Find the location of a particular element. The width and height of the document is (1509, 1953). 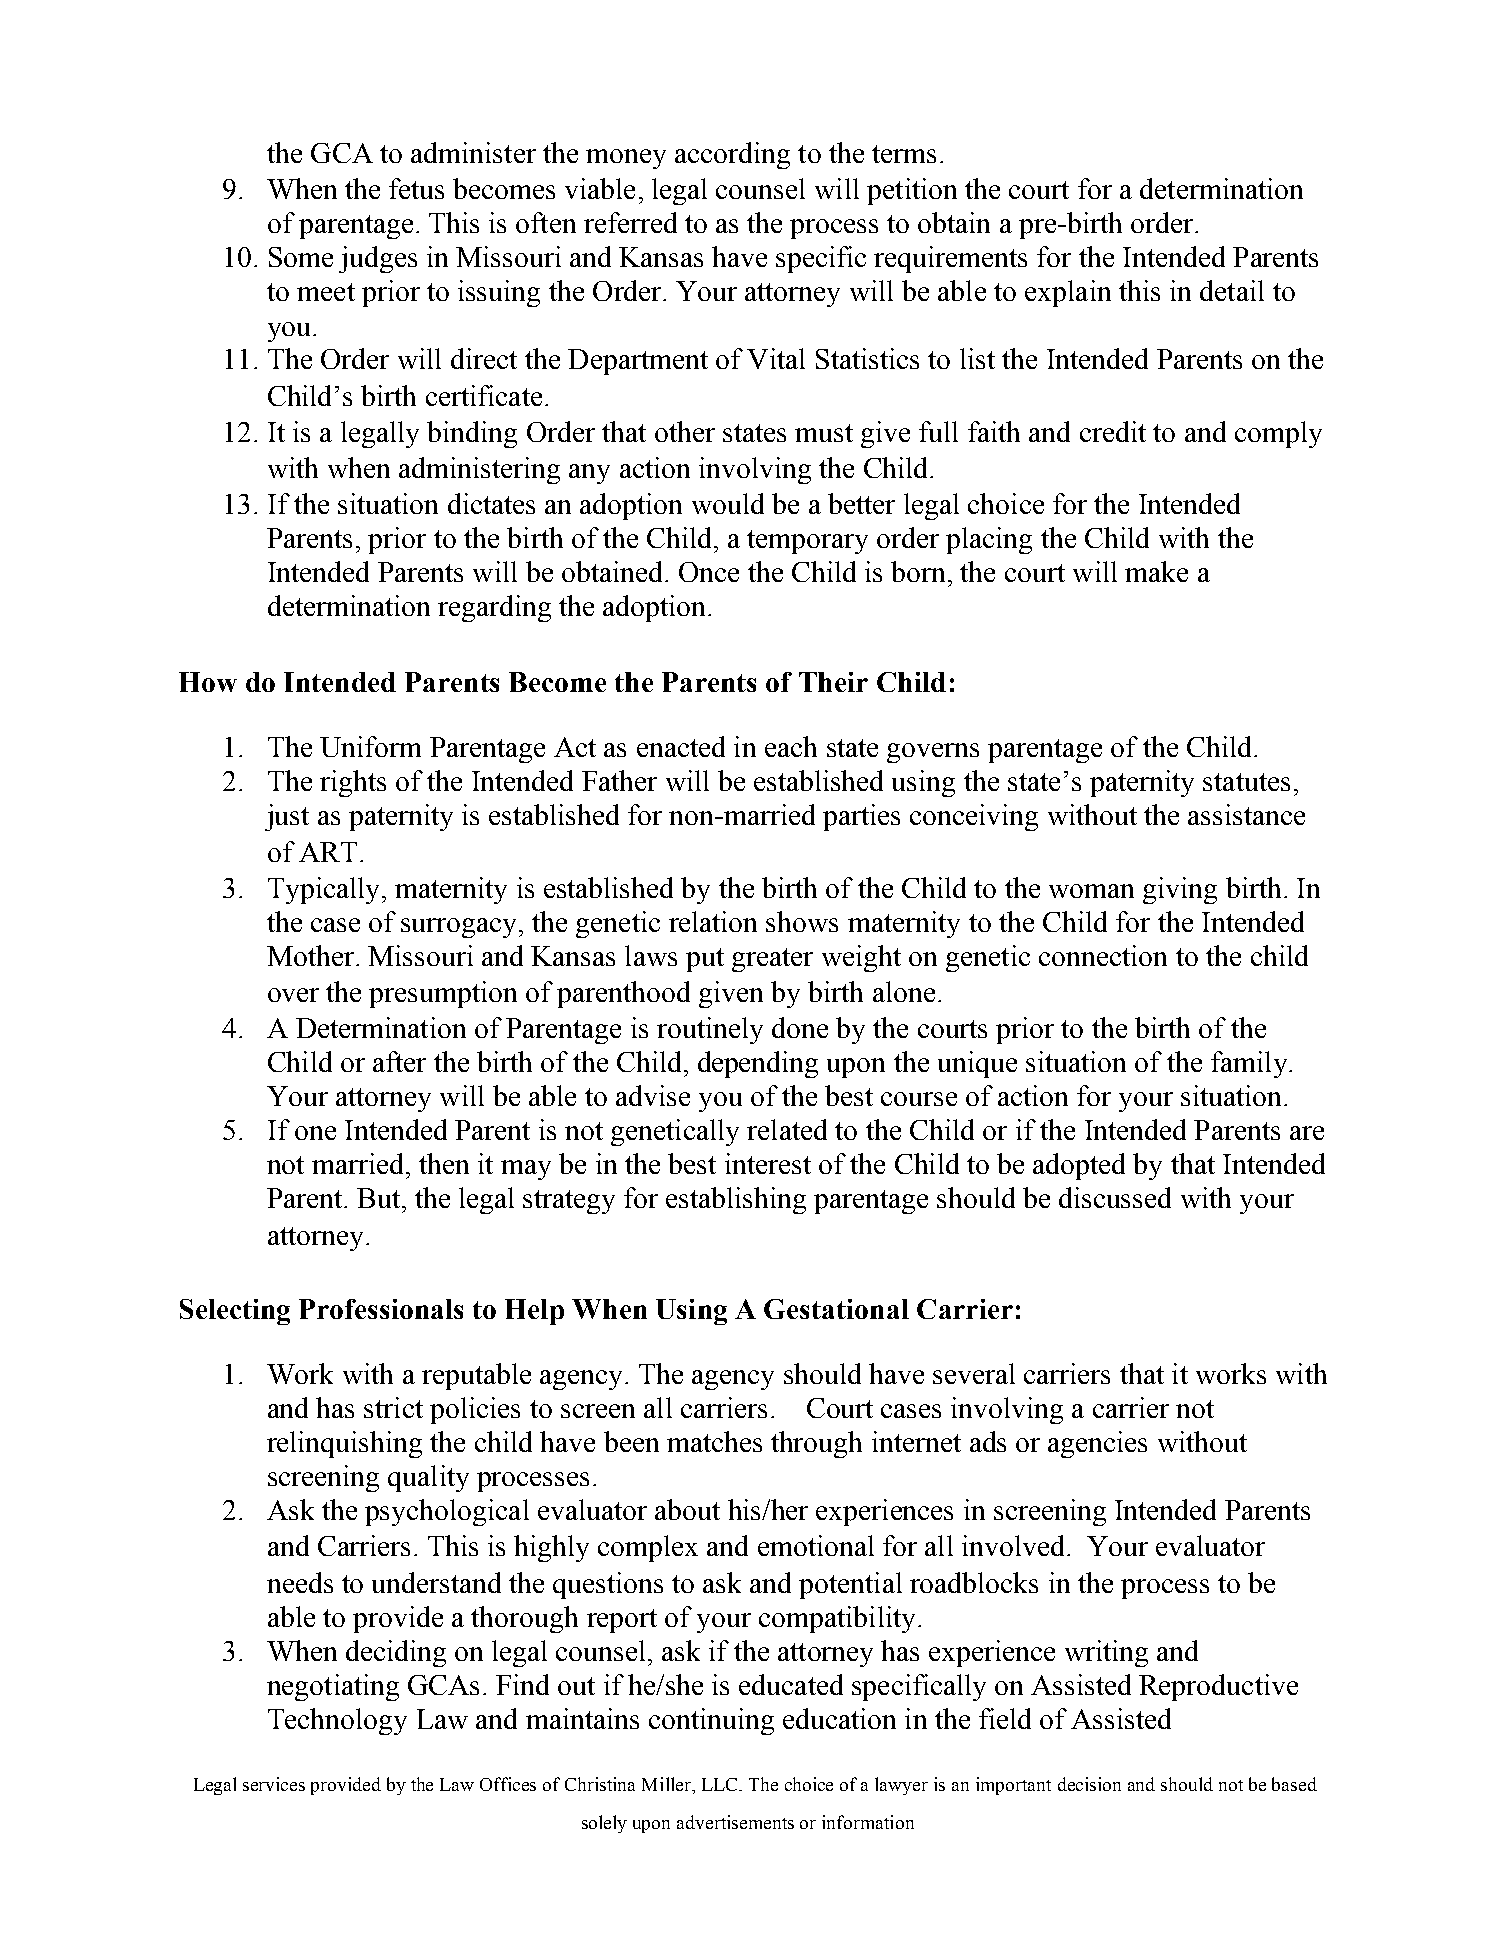

presumption is located at coordinates (443, 994).
